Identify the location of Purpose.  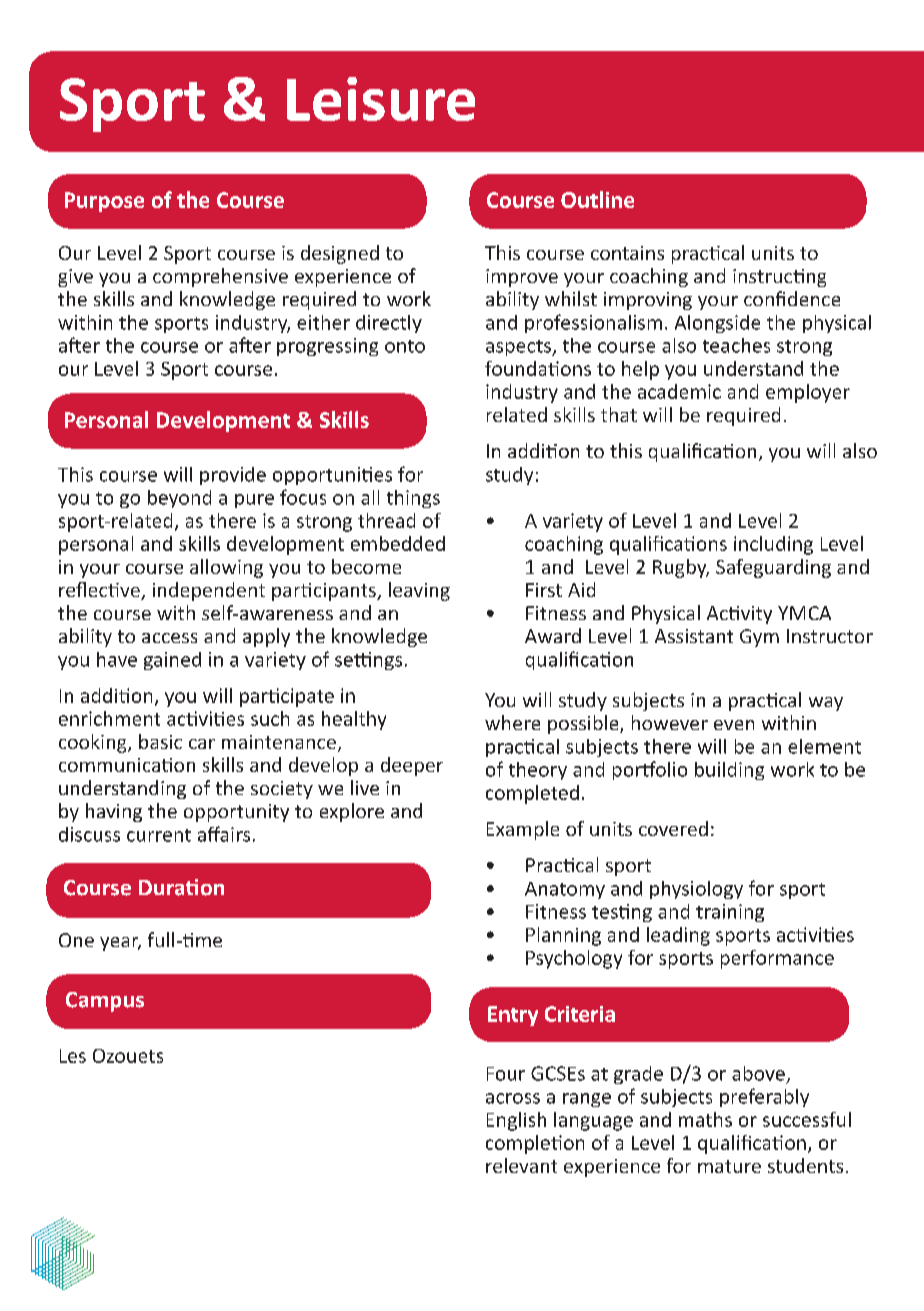
(104, 202).
